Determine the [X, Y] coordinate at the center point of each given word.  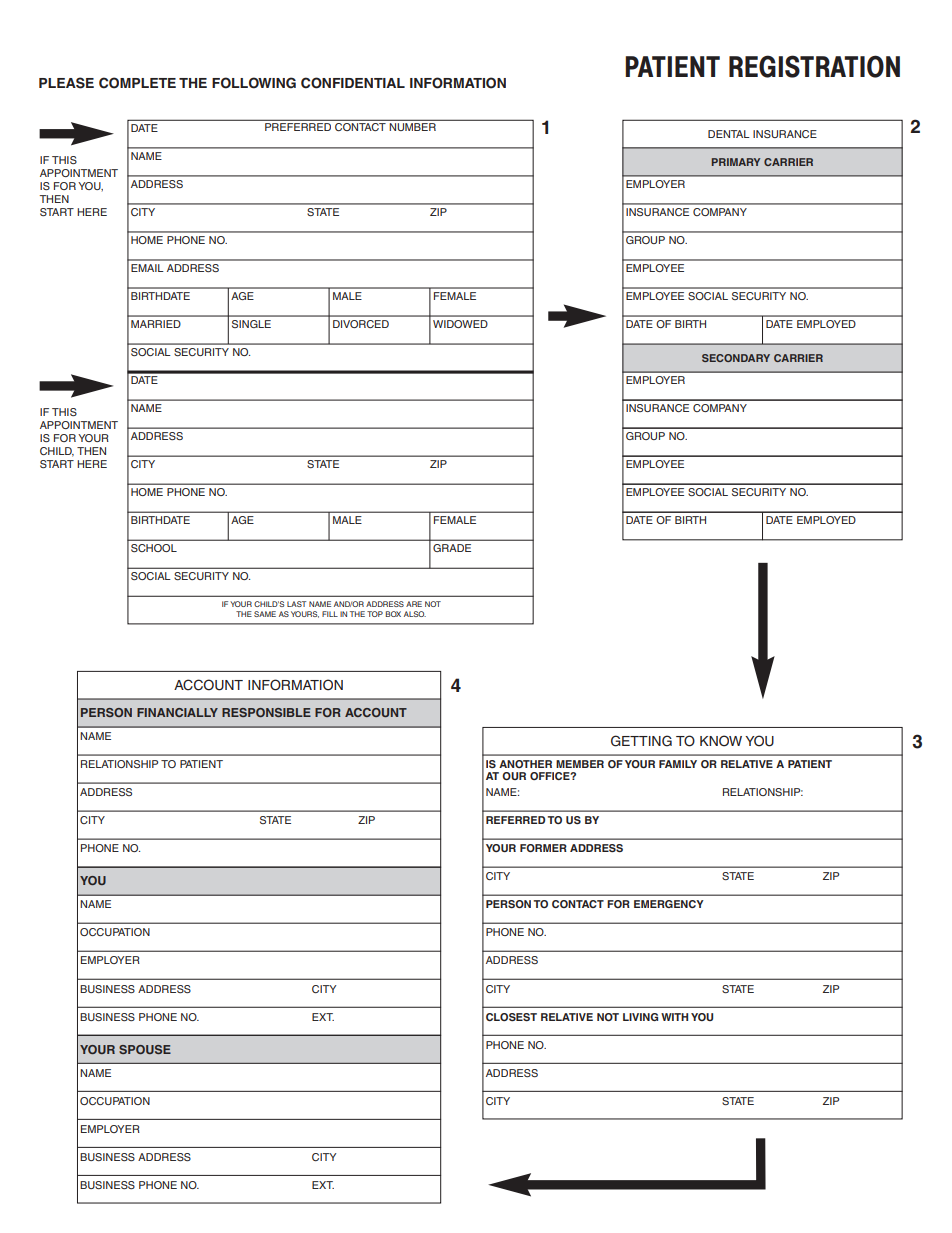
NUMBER [413, 127]
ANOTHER [525, 764]
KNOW [721, 741]
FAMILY [678, 764]
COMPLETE [137, 83]
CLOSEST [511, 1017]
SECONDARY [736, 358]
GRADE [452, 548]
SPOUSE [145, 1049]
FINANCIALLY [177, 712]
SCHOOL [154, 548]
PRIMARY [736, 162]
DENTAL [729, 134]
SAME [265, 614]
